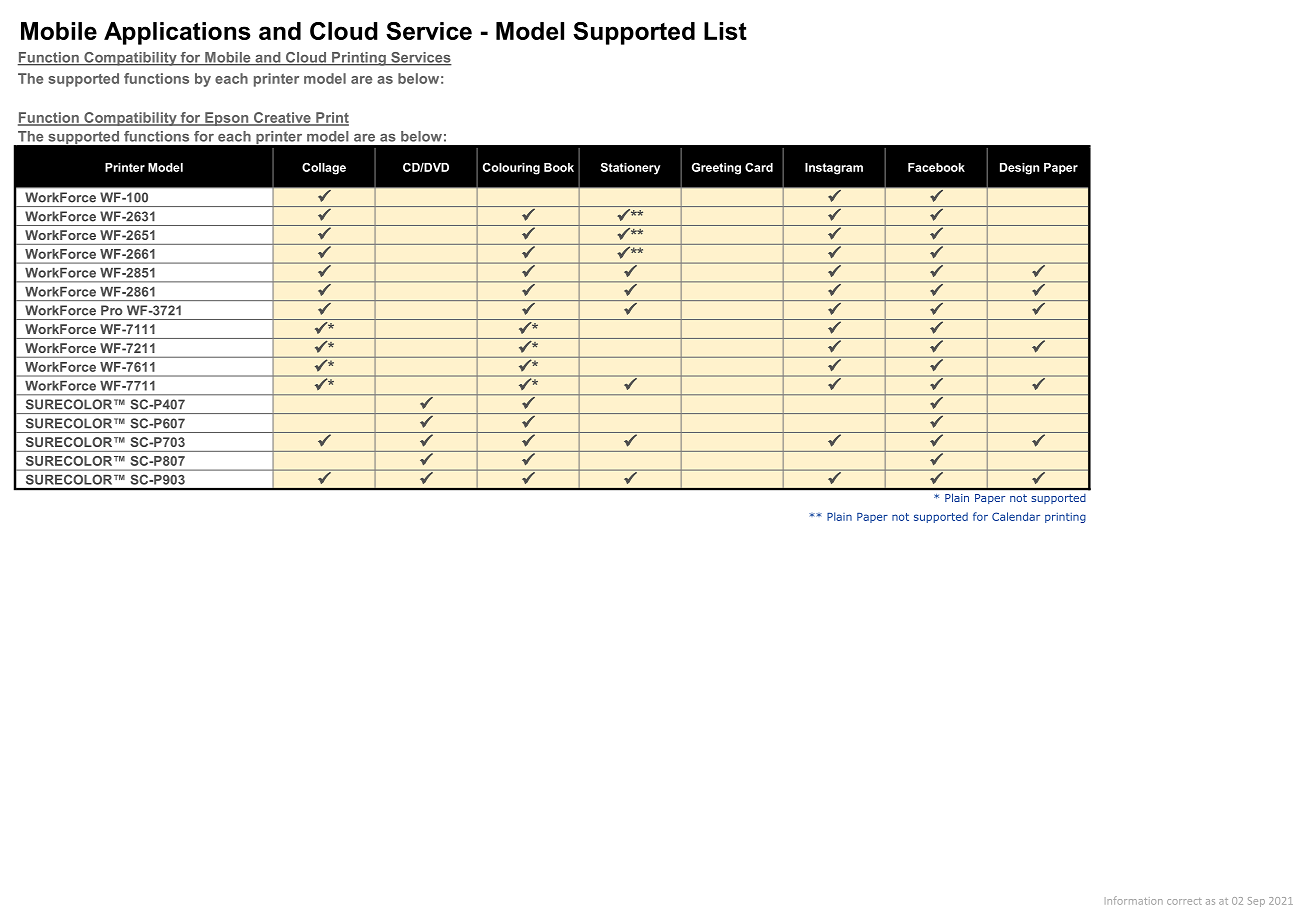  Describe the element at coordinates (111, 310) in the image. I see `Pro` at that location.
